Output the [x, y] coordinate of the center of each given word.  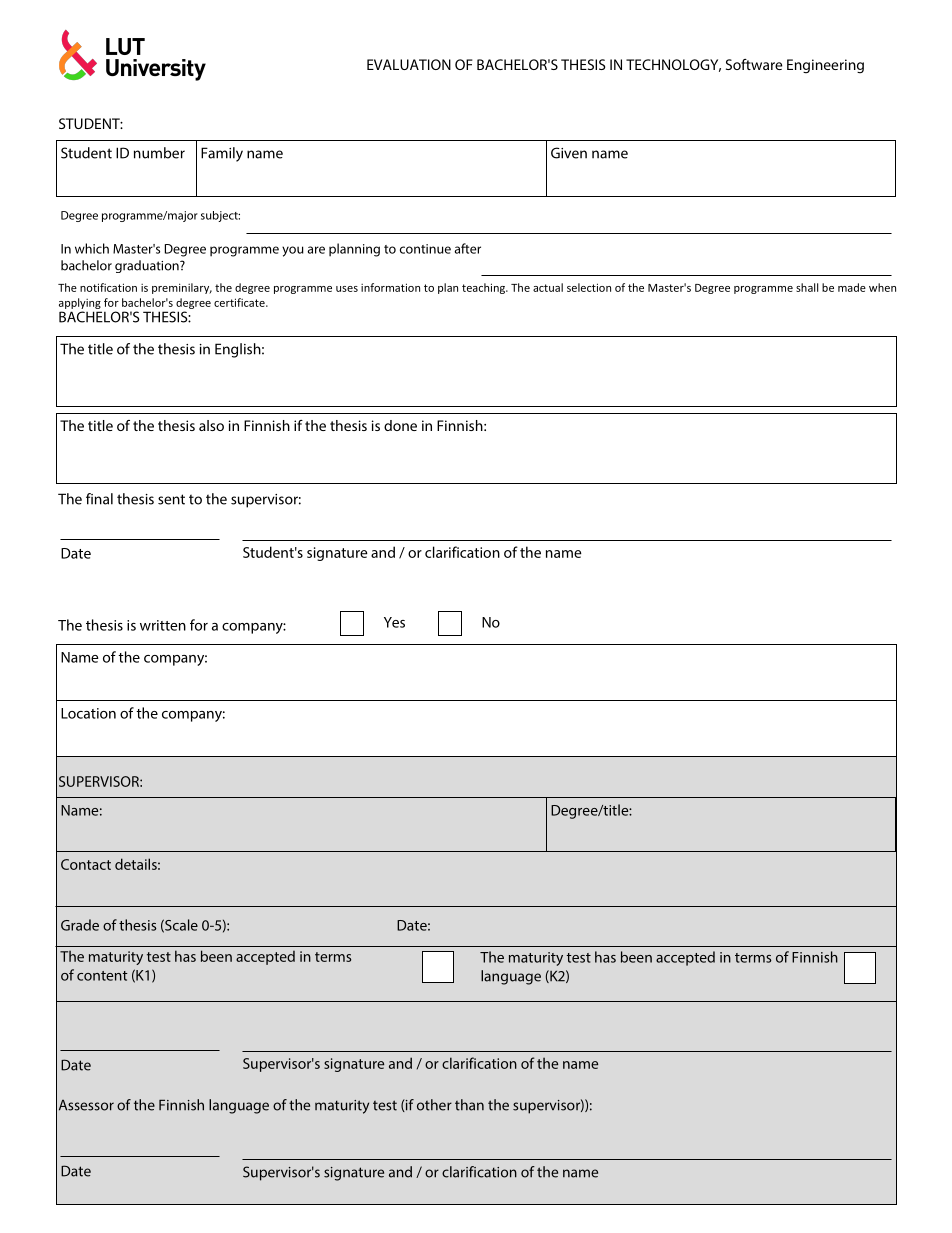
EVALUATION [409, 64]
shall [807, 287]
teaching [484, 288]
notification [108, 287]
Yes [394, 622]
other [434, 1105]
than [469, 1105]
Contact [86, 864]
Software [754, 64]
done [400, 425]
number [159, 153]
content [102, 976]
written [163, 625]
